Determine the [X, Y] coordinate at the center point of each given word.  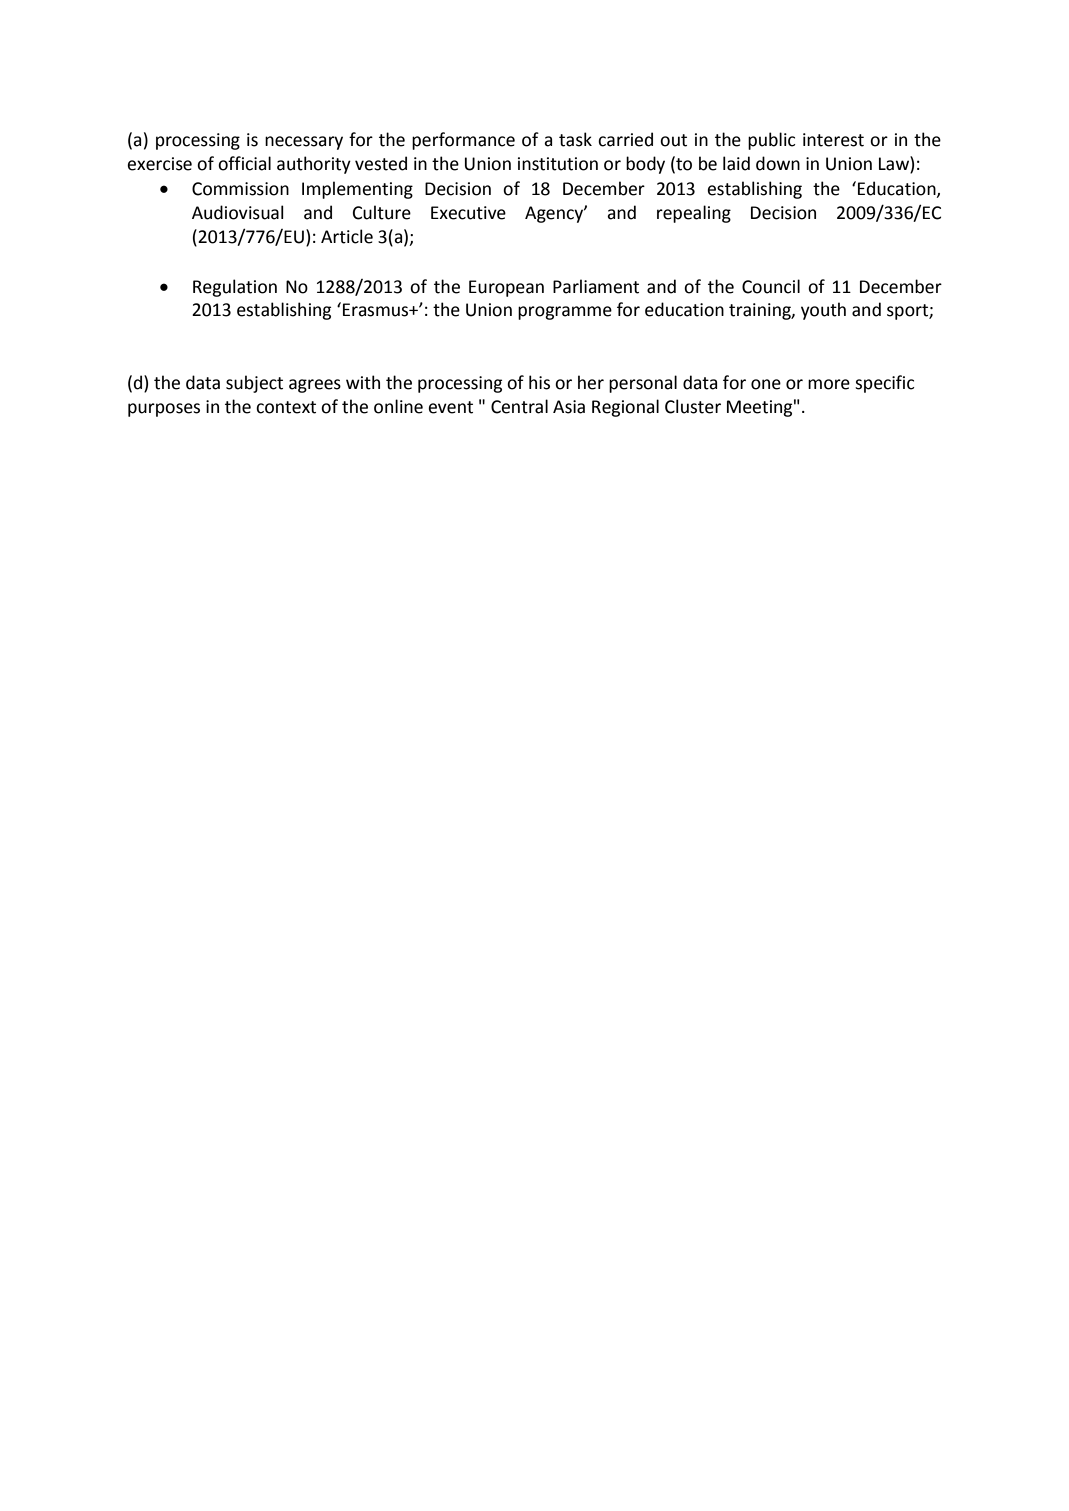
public [771, 141]
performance [463, 141]
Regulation [235, 288]
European [506, 288]
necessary [304, 143]
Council [771, 286]
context [286, 407]
